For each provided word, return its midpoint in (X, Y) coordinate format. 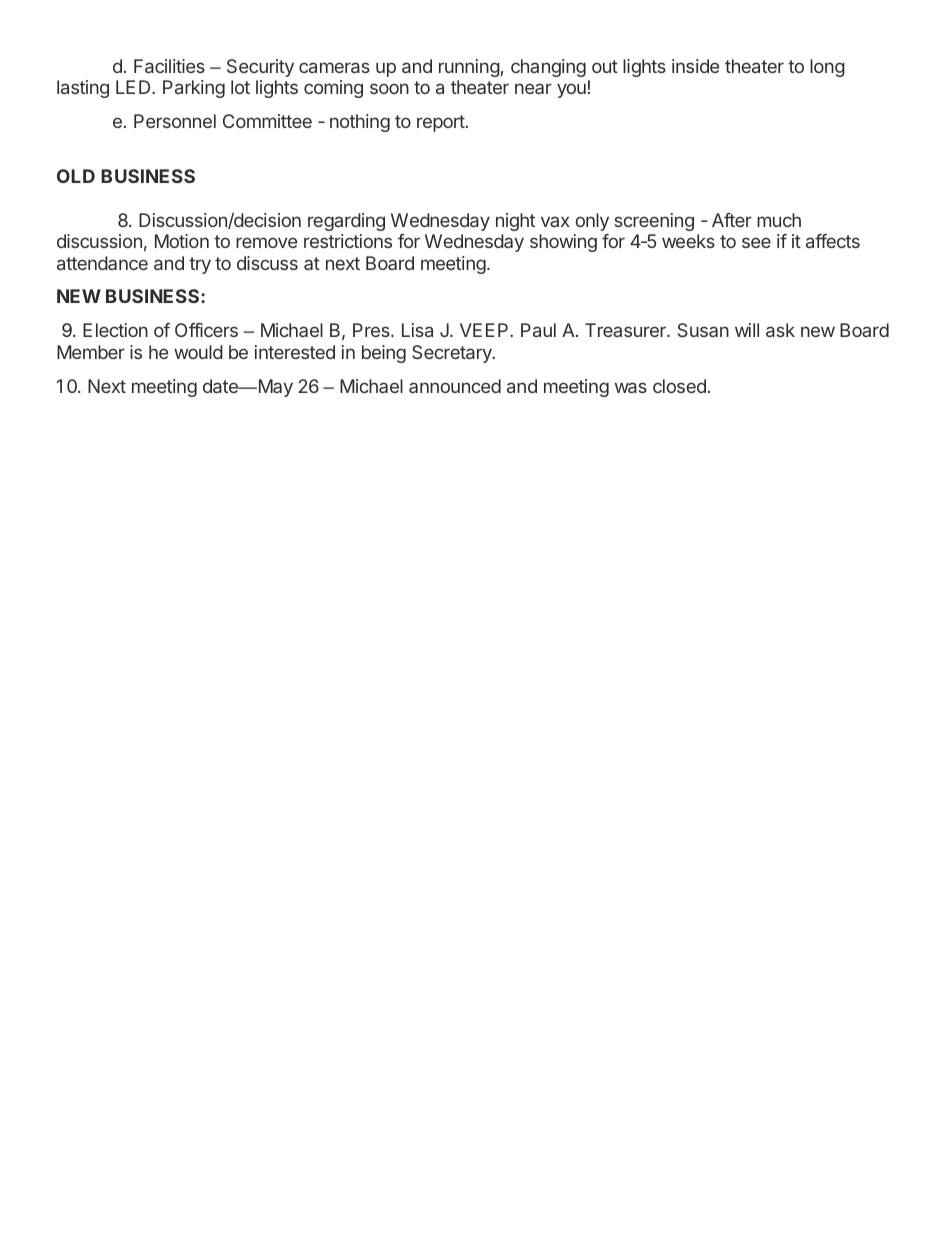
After (732, 220)
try (200, 265)
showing (563, 243)
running (469, 68)
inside (695, 66)
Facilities (169, 66)
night (515, 222)
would (198, 352)
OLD (76, 176)
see (756, 242)
